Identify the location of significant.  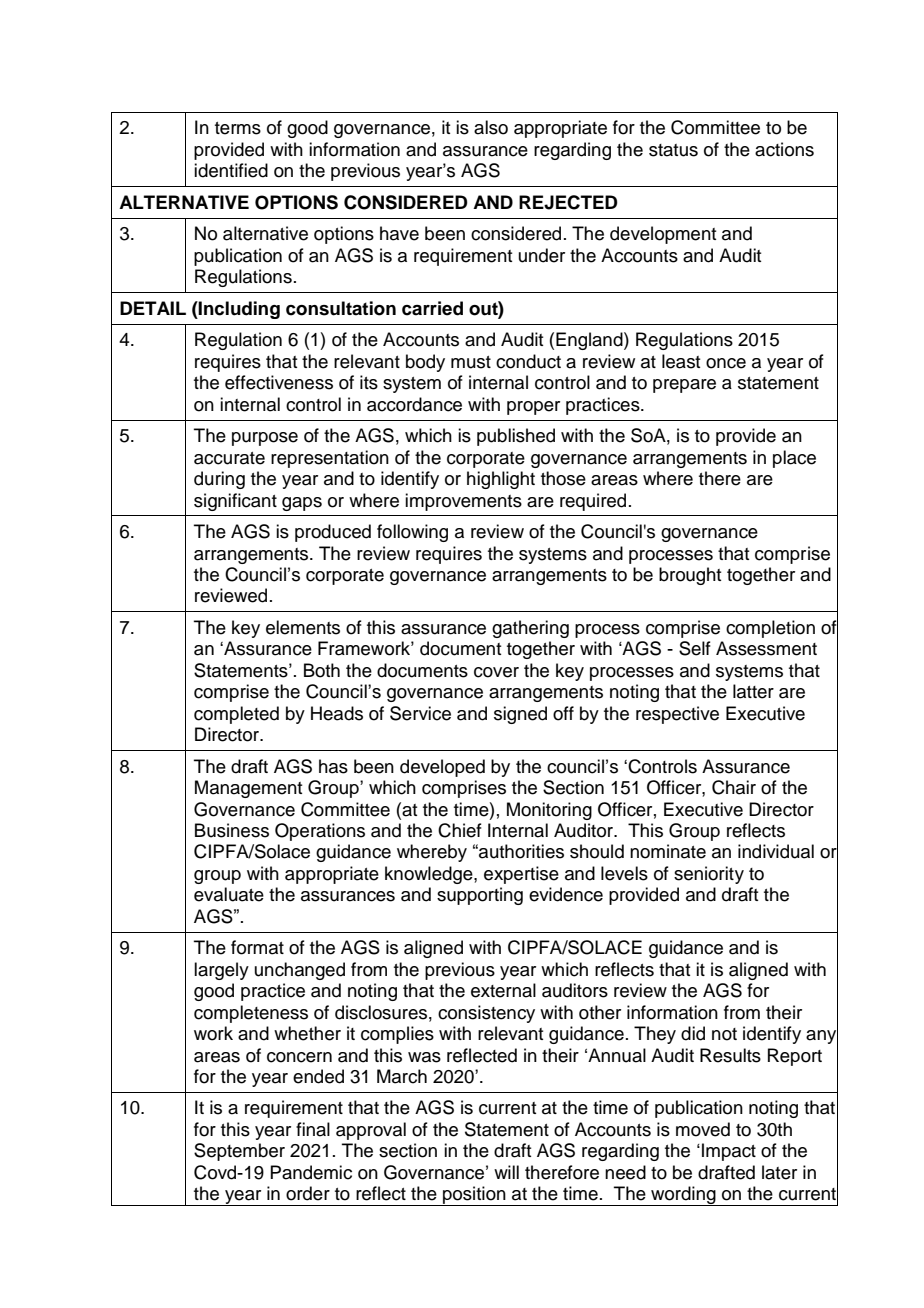
(235, 502).
